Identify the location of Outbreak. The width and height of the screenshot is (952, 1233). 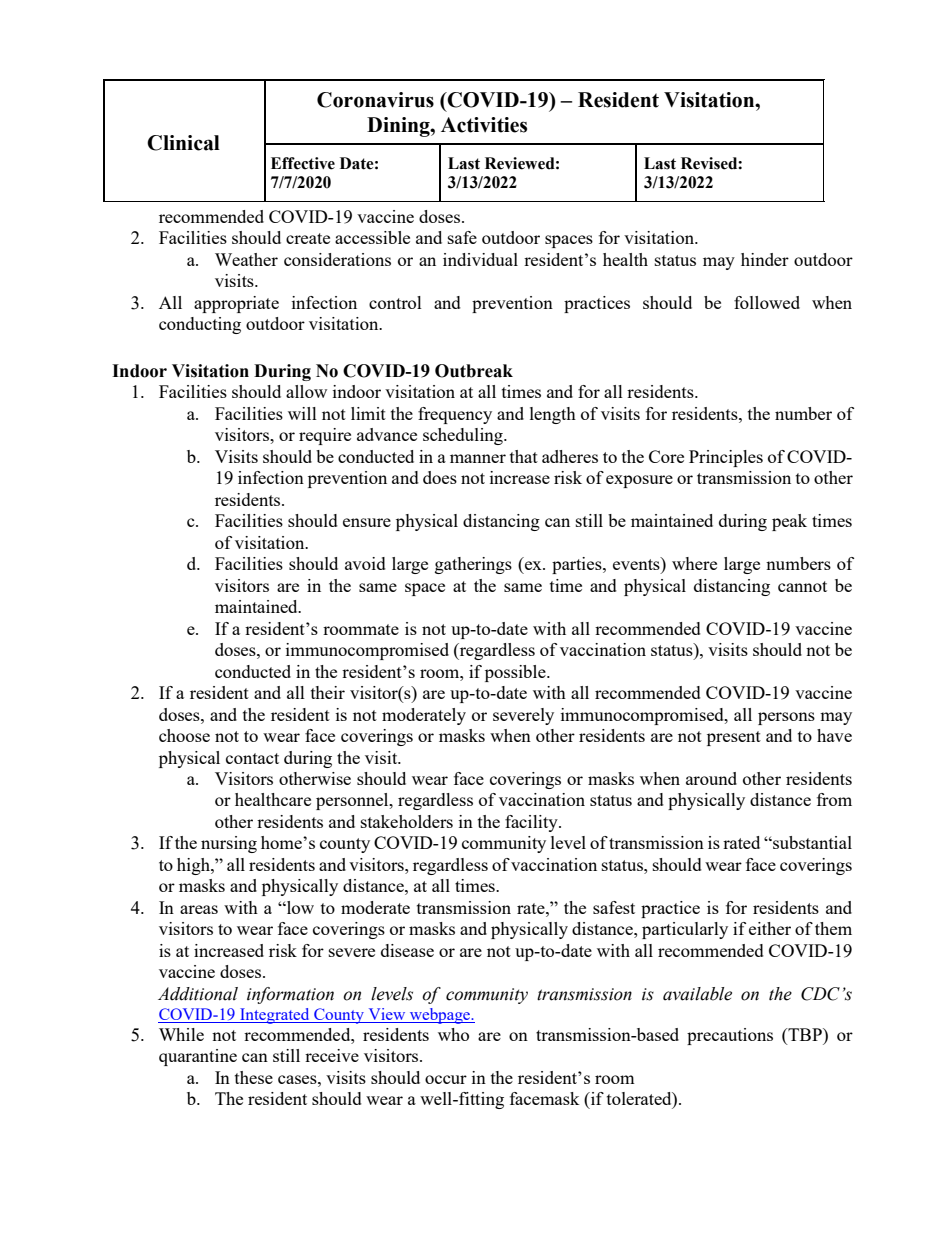
(474, 371).
